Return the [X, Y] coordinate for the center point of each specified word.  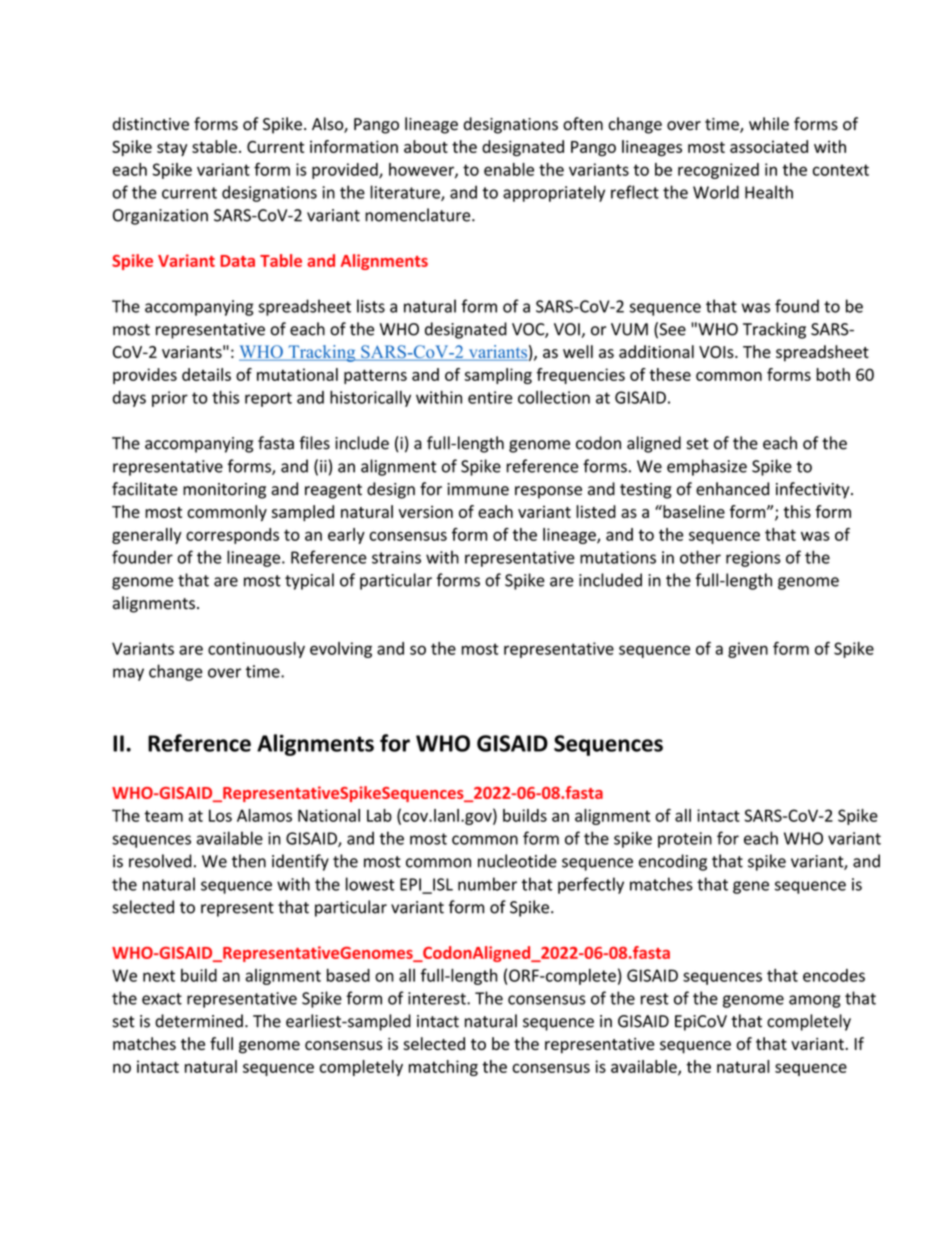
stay [172, 149]
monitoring [224, 491]
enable [509, 169]
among [815, 1001]
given [748, 650]
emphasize [707, 467]
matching [443, 1068]
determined [199, 1021]
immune [478, 489]
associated [769, 146]
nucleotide [517, 861]
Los [220, 815]
